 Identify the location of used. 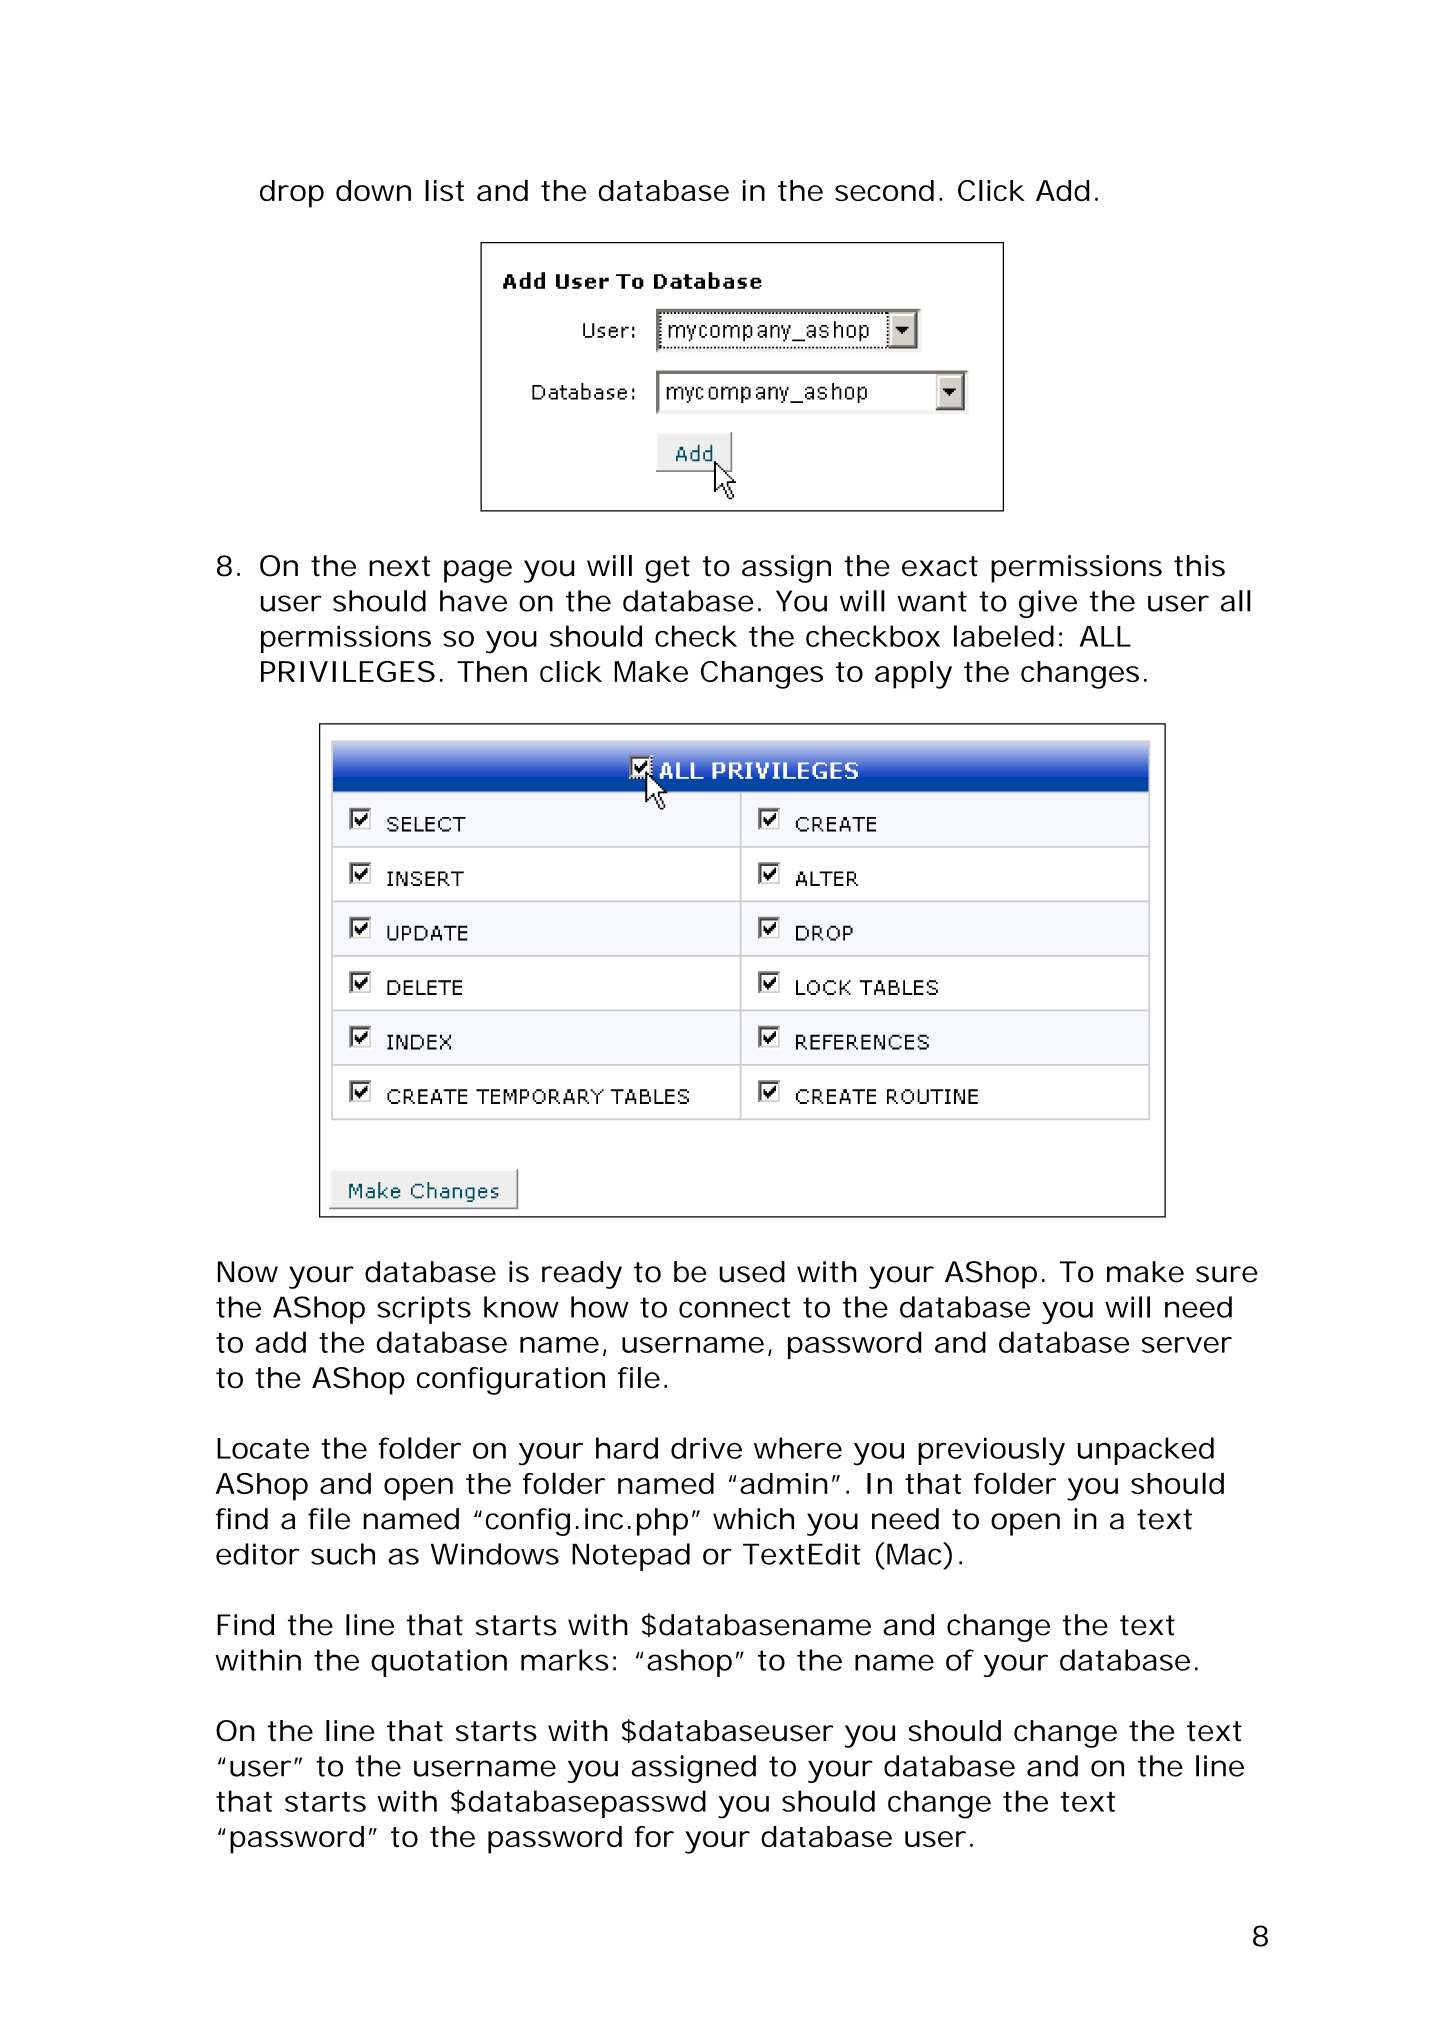
(752, 1272).
